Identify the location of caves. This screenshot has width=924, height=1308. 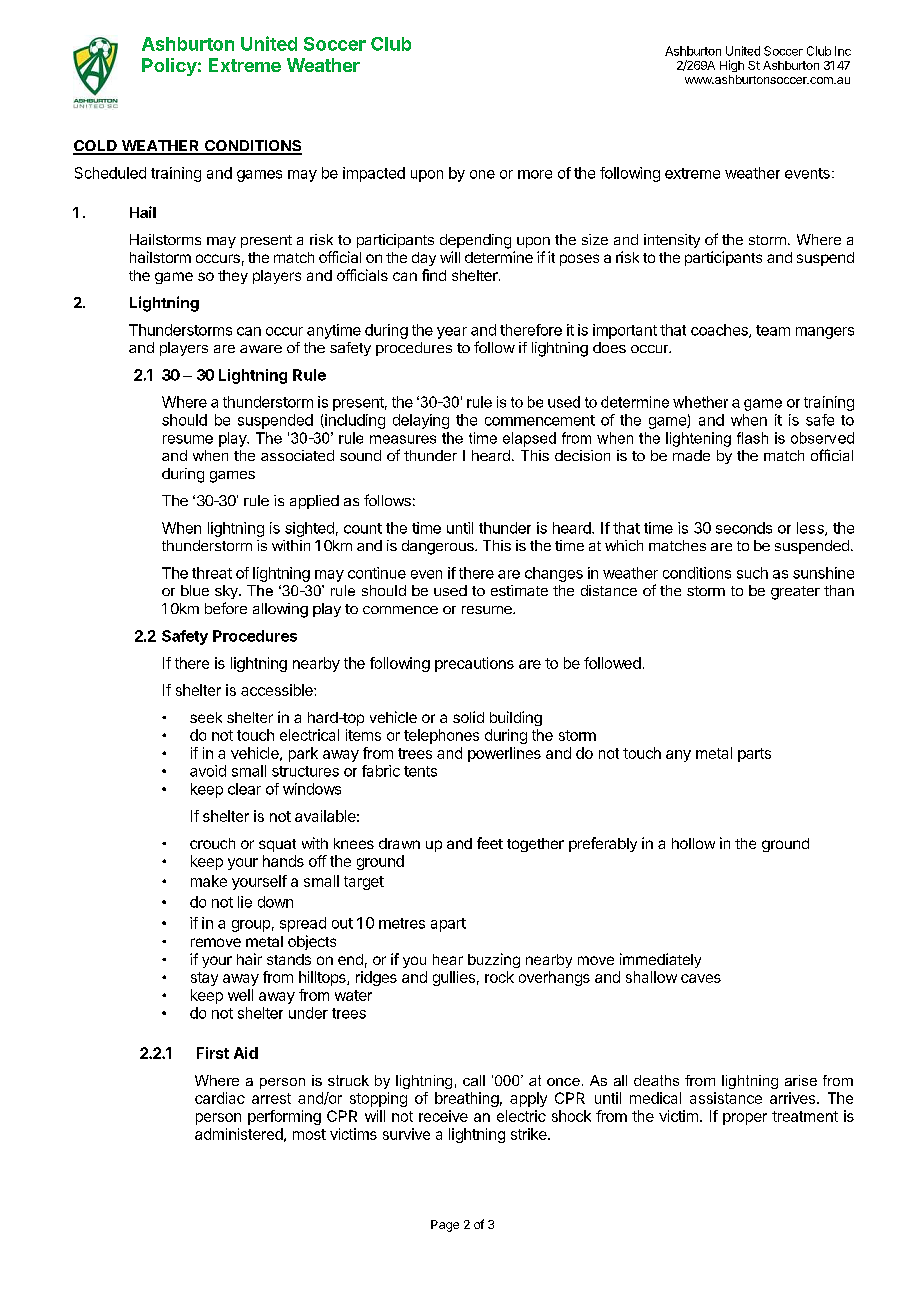
(701, 978).
